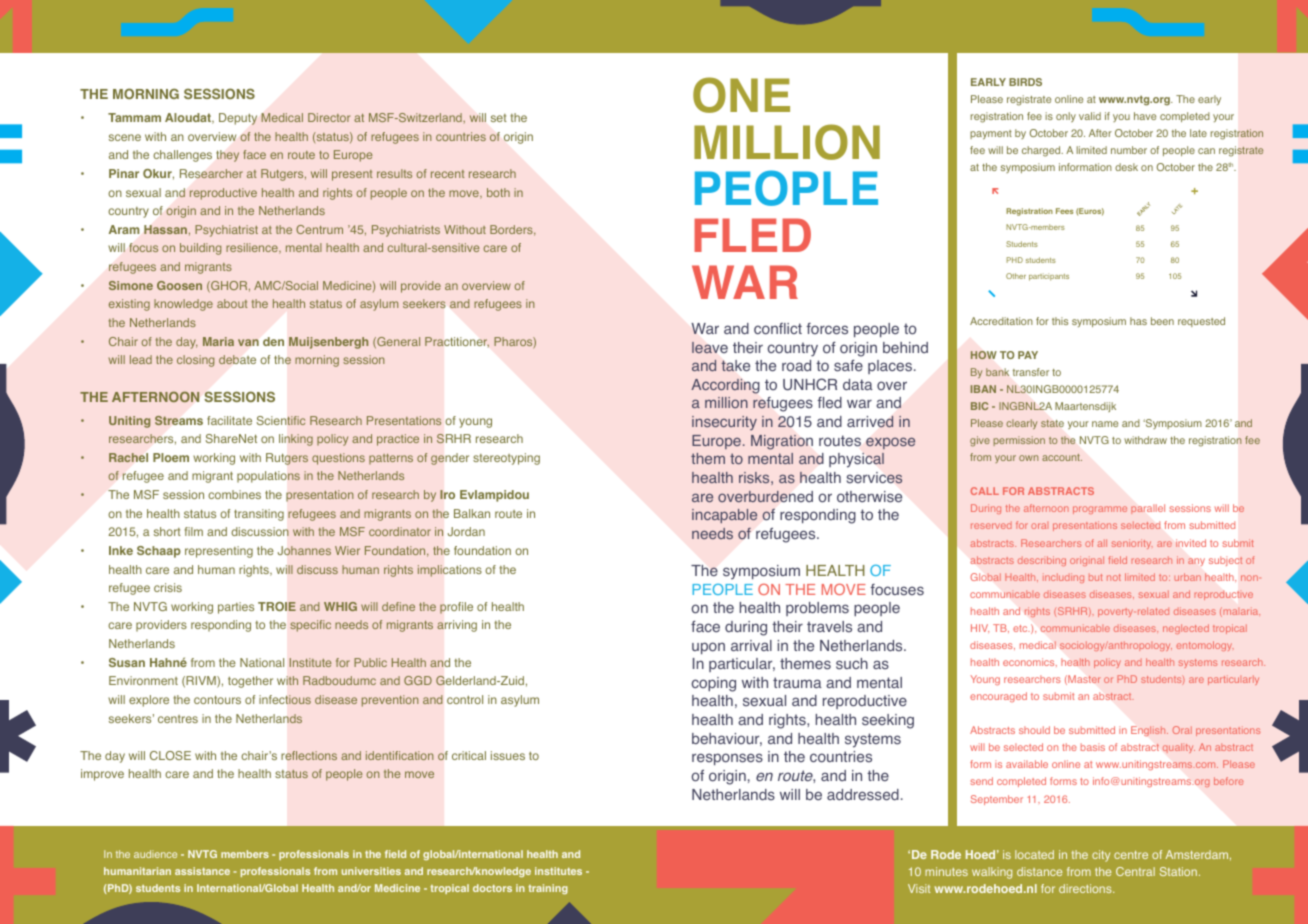 This document has width=1308, height=924. I want to click on set, so click(499, 118).
